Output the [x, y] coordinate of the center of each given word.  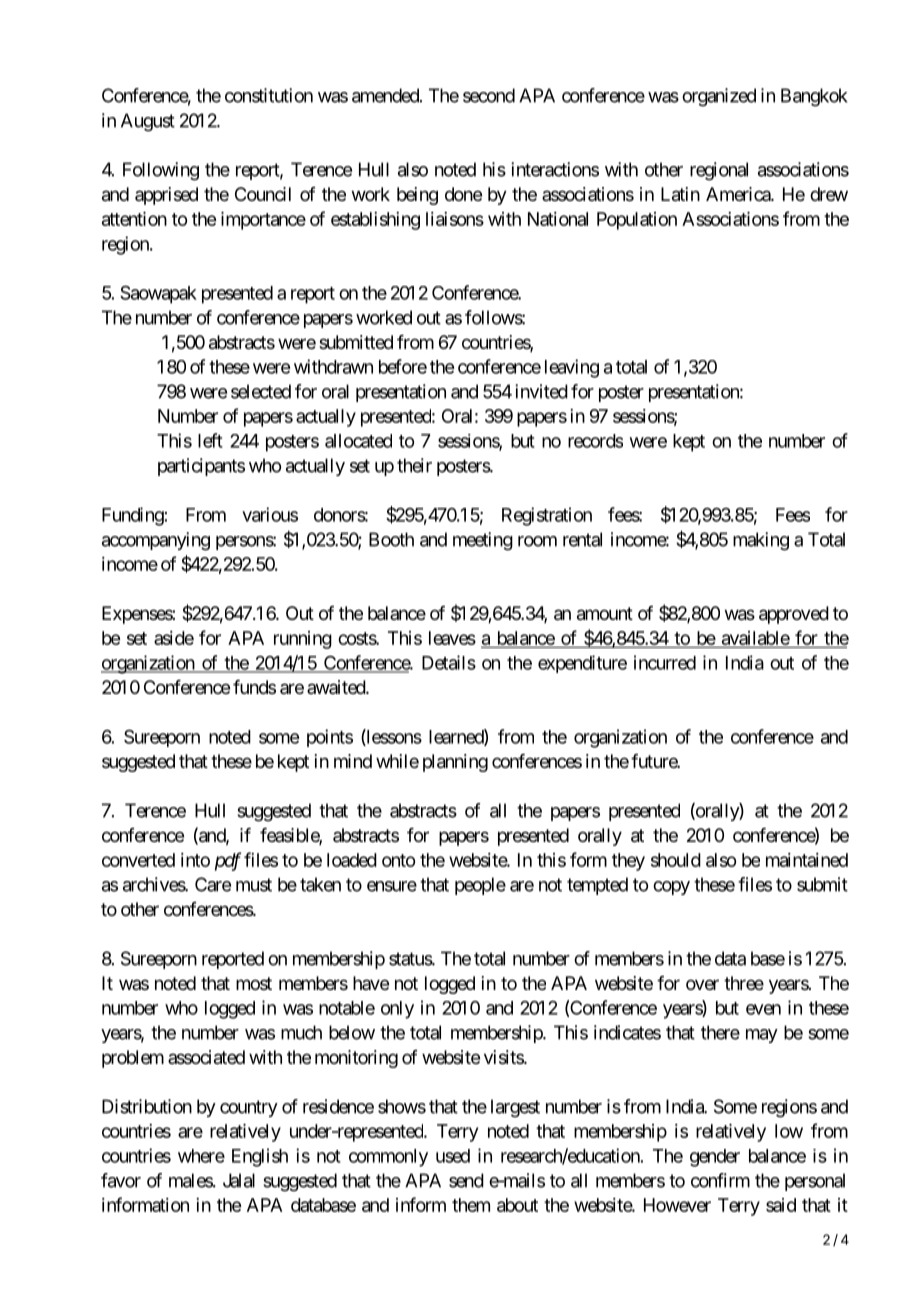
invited [541, 391]
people [480, 886]
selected [261, 391]
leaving [572, 368]
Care [213, 884]
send [466, 1180]
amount [605, 614]
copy [671, 888]
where [201, 1156]
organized [719, 97]
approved [794, 615]
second [489, 95]
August [148, 122]
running [303, 640]
